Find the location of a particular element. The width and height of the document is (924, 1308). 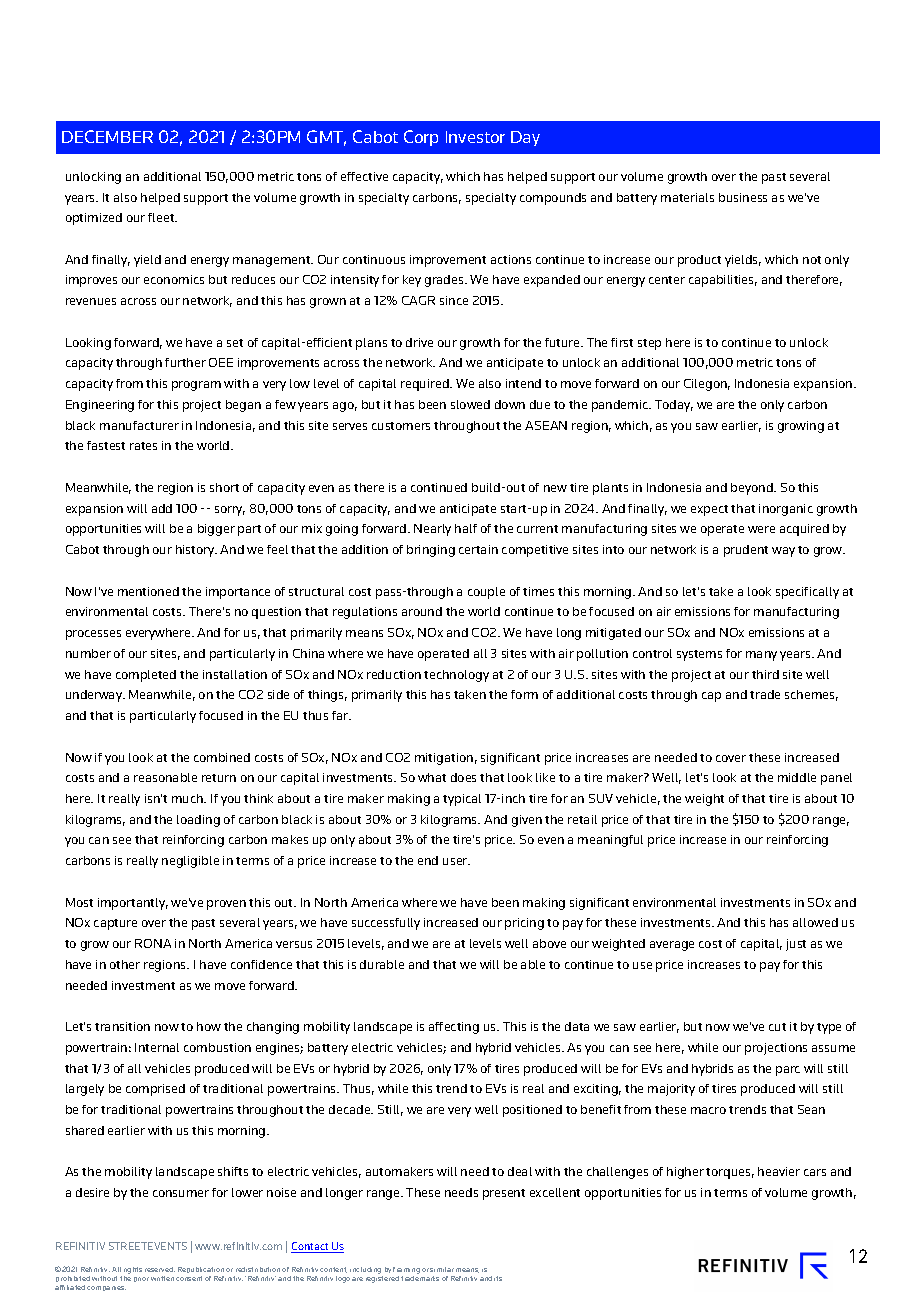

importantly is located at coordinates (133, 904).
